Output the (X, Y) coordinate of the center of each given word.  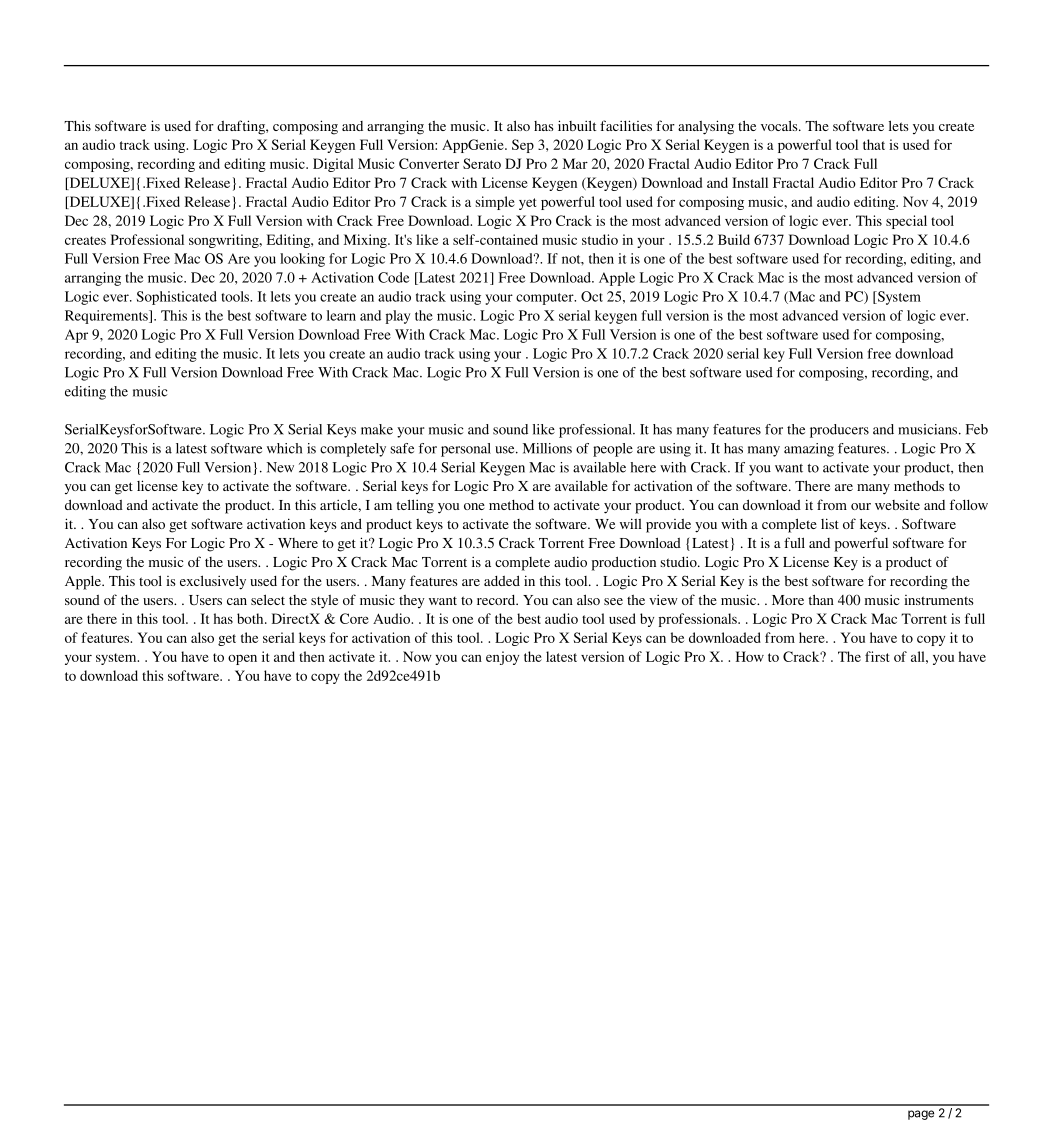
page (921, 1115)
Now (417, 656)
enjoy (502, 658)
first (877, 656)
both (251, 618)
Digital (333, 165)
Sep (523, 146)
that (874, 144)
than (821, 599)
